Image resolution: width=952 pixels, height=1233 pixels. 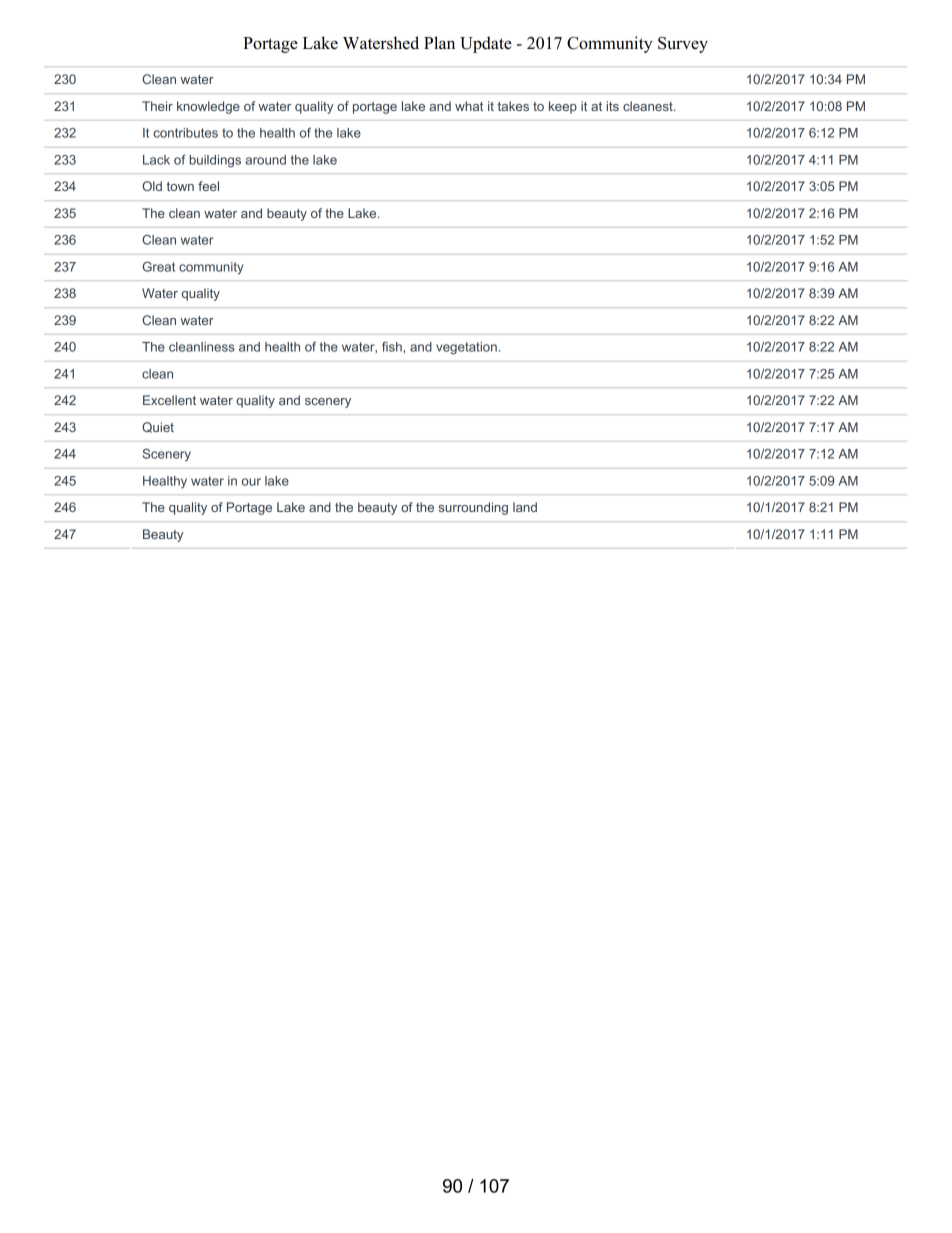 What do you see at coordinates (466, 348) in the document?
I see `vegetation` at bounding box center [466, 348].
